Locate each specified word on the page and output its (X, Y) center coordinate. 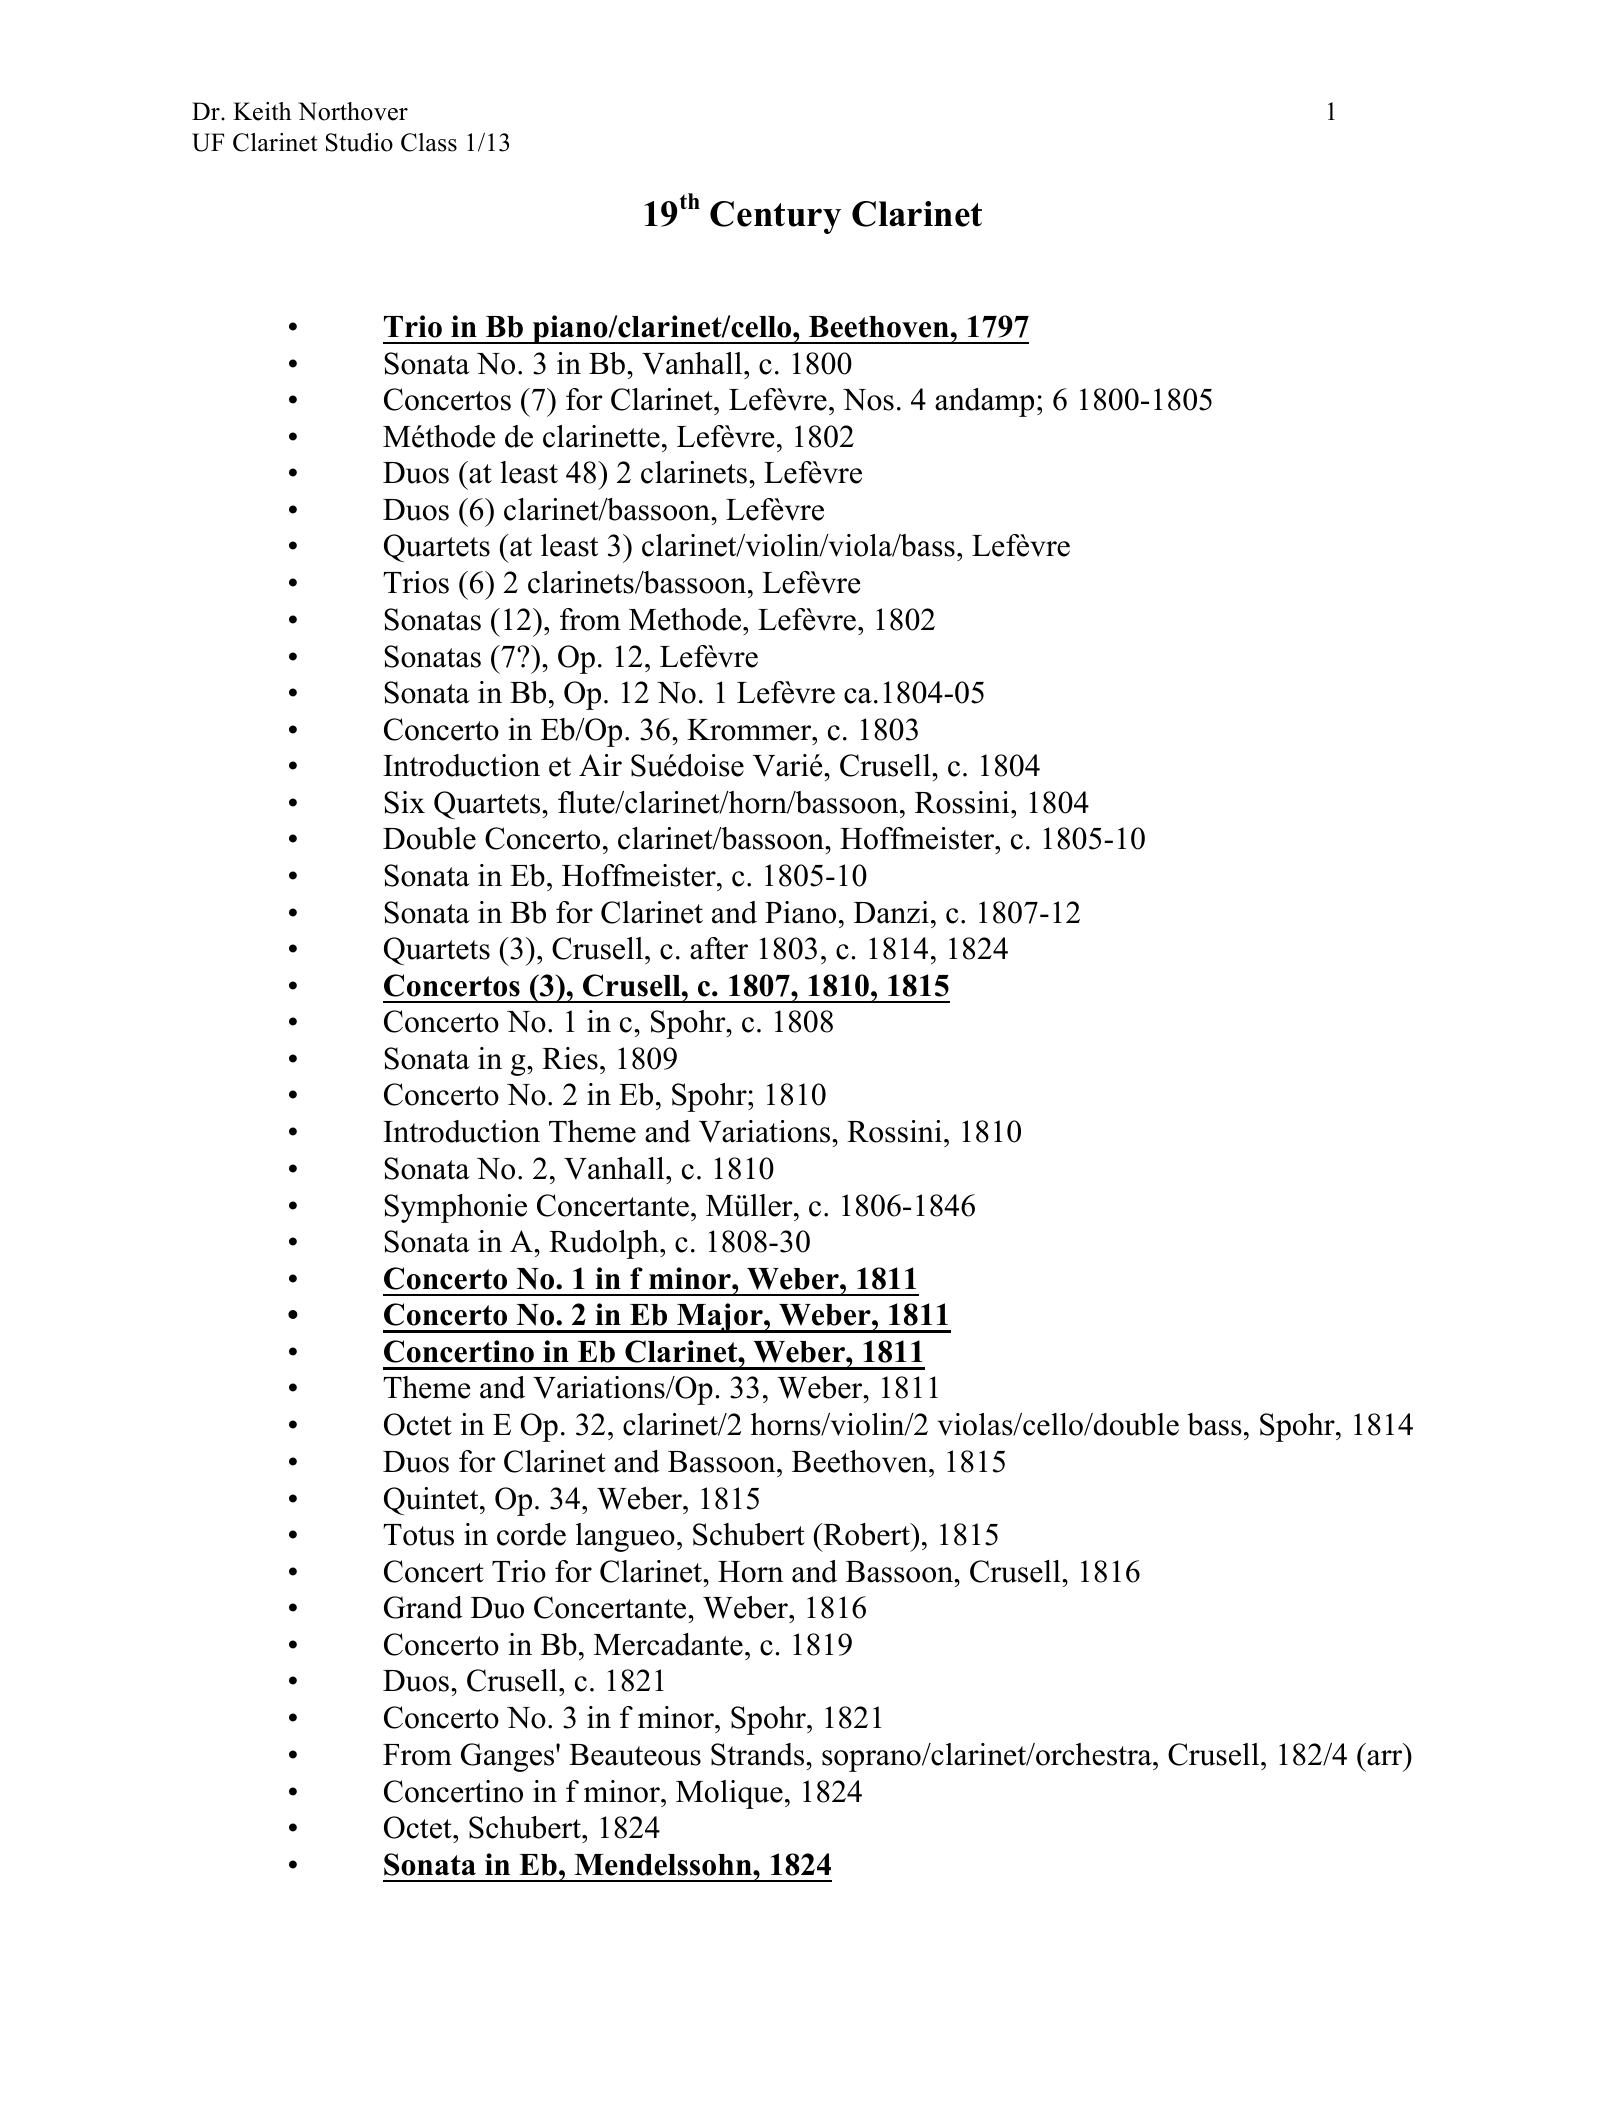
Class (429, 142)
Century (775, 217)
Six (404, 802)
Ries (570, 1058)
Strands (757, 1754)
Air (600, 765)
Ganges (509, 1757)
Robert (866, 1534)
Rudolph (605, 1244)
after (719, 948)
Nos (868, 400)
